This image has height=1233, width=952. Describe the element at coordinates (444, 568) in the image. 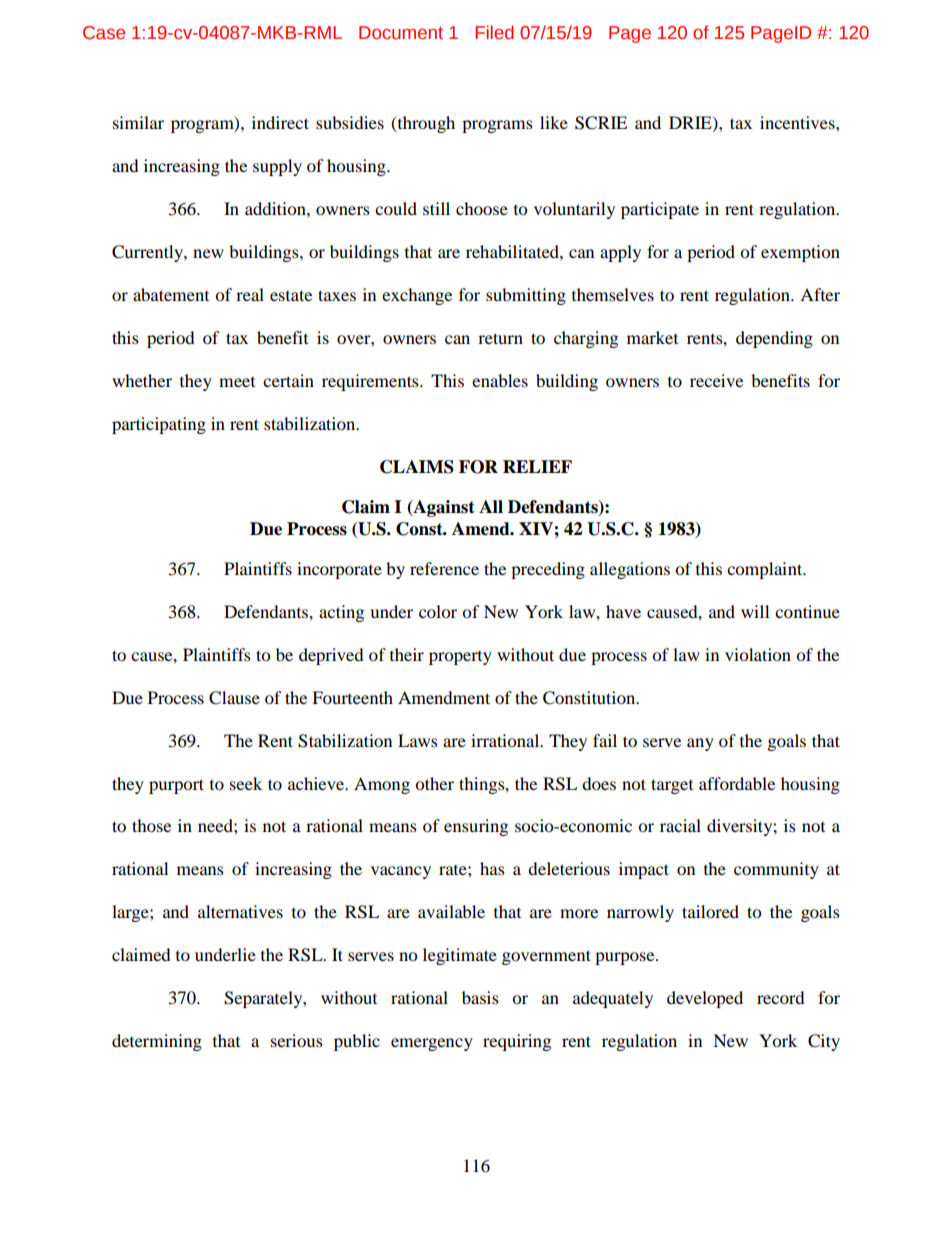

I see `reference` at that location.
